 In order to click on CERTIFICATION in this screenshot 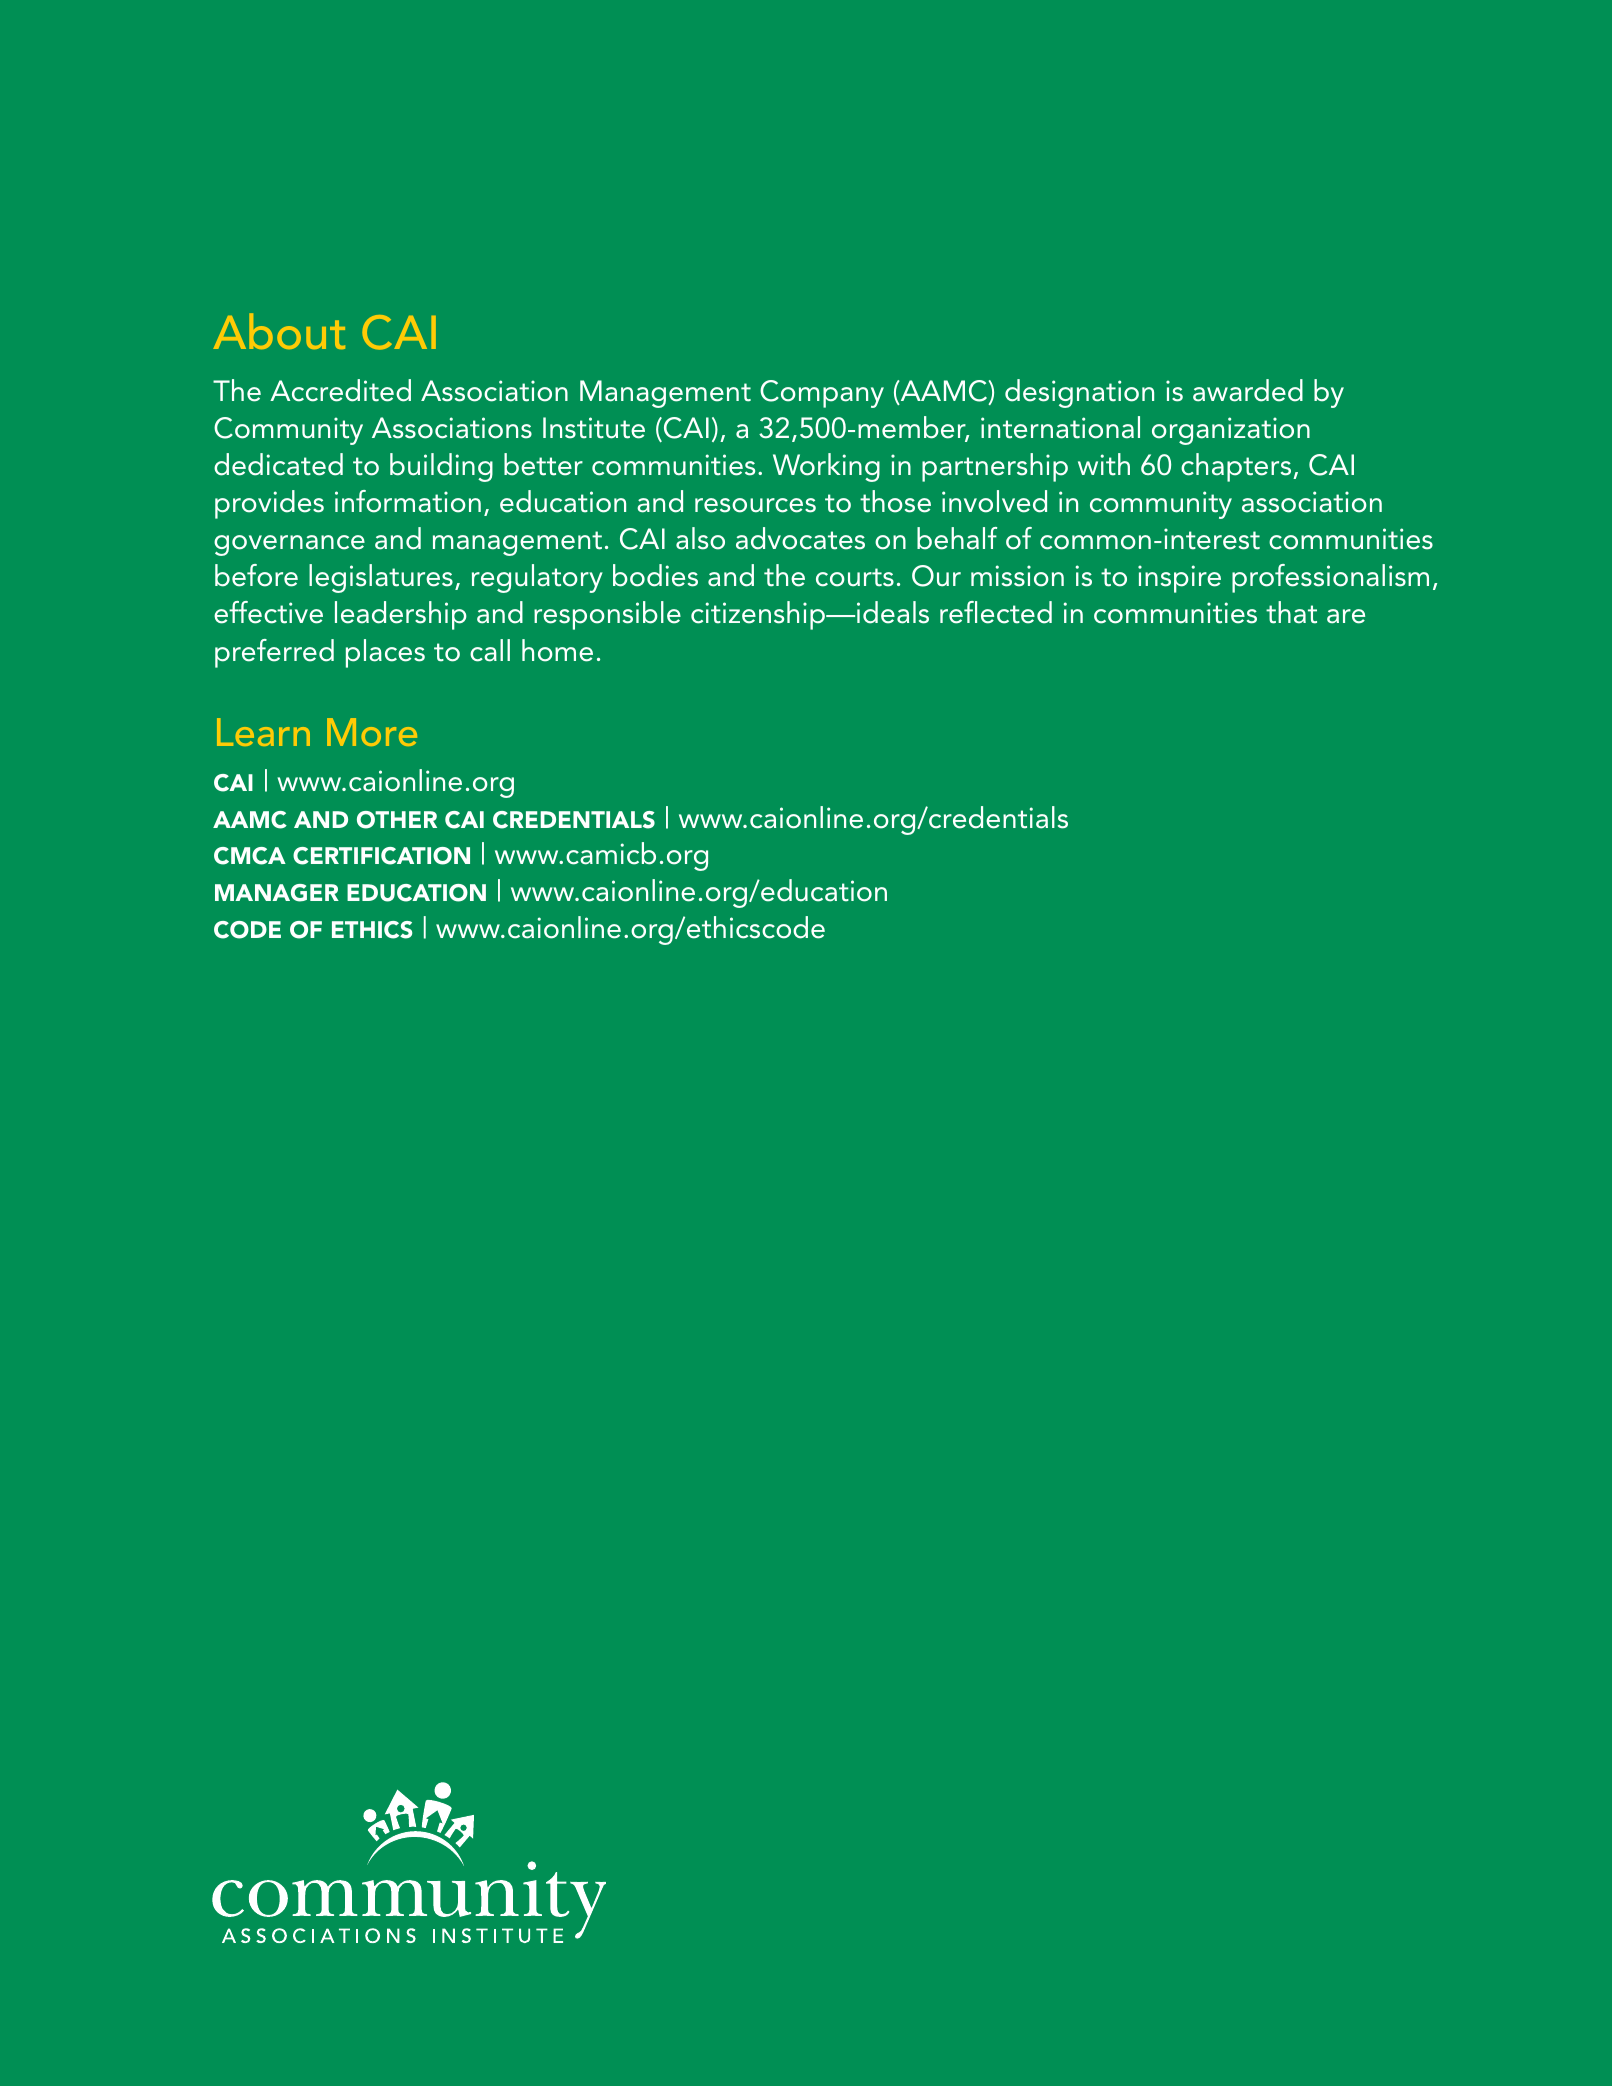, I will do `click(381, 856)`.
